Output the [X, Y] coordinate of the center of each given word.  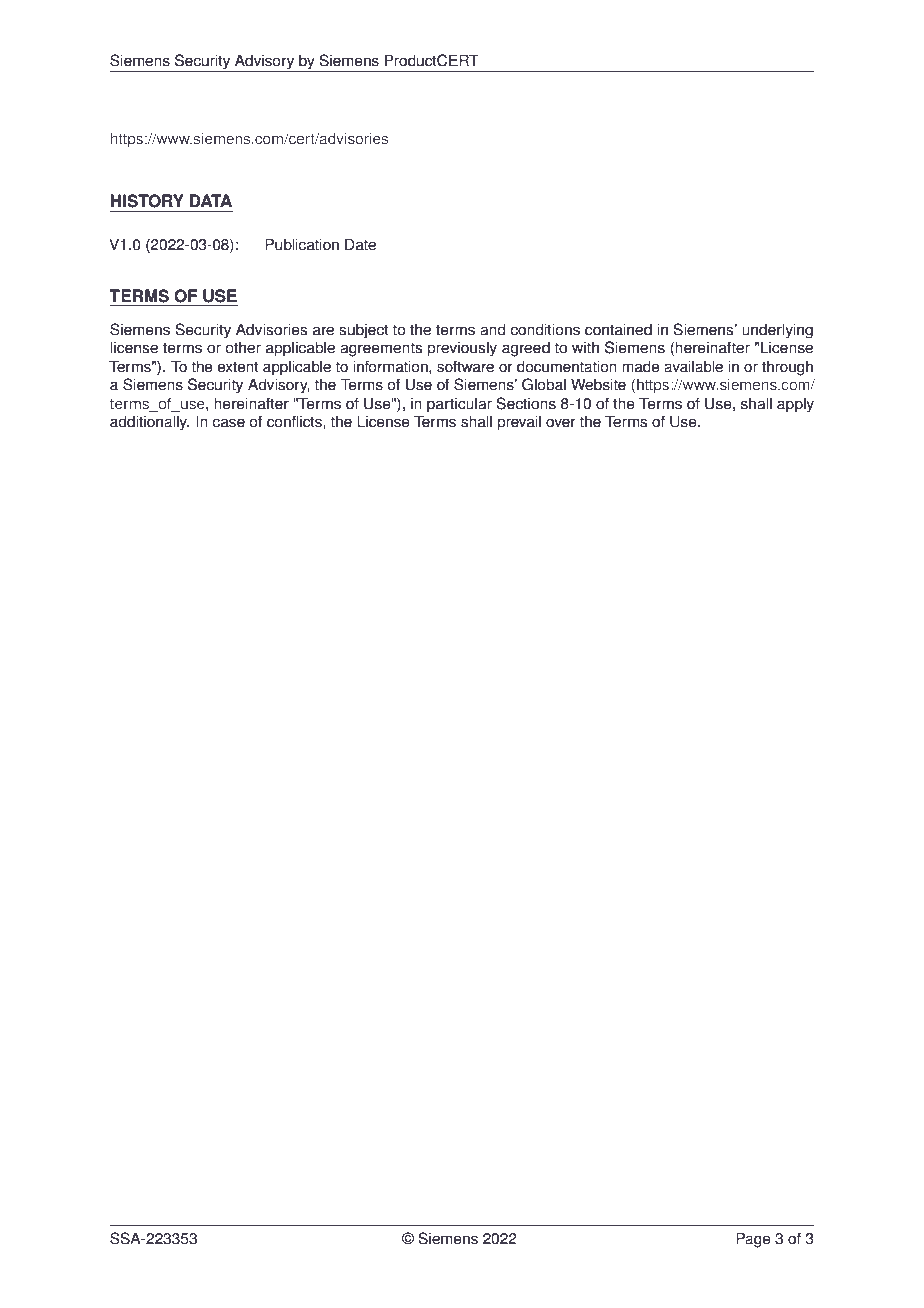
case [228, 423]
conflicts [295, 421]
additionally [149, 423]
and [492, 329]
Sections [526, 403]
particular [459, 405]
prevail [519, 423]
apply [795, 405]
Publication [302, 244]
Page [753, 1240]
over [561, 423]
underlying [777, 331]
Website [598, 384]
